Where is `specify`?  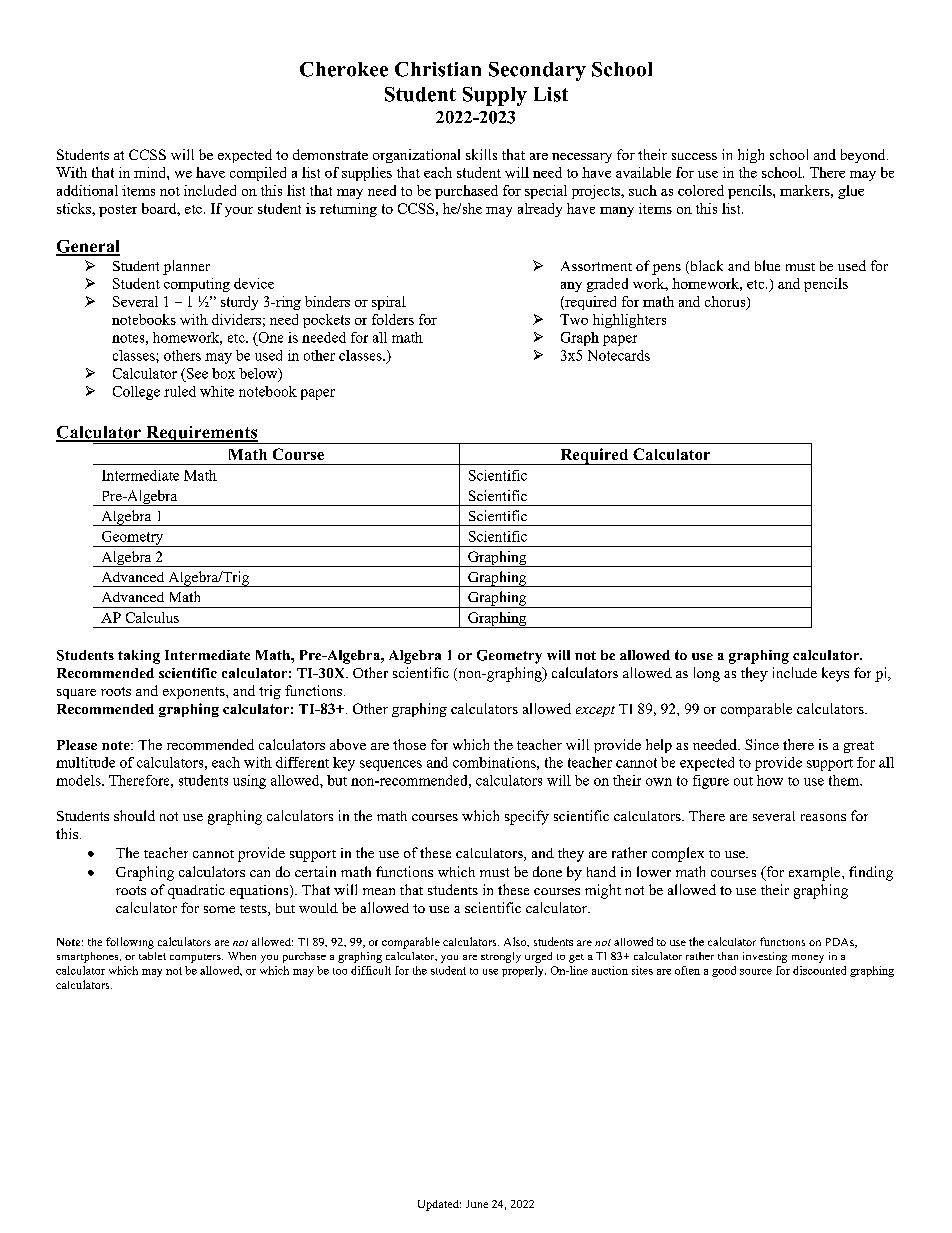
specify is located at coordinates (527, 817).
